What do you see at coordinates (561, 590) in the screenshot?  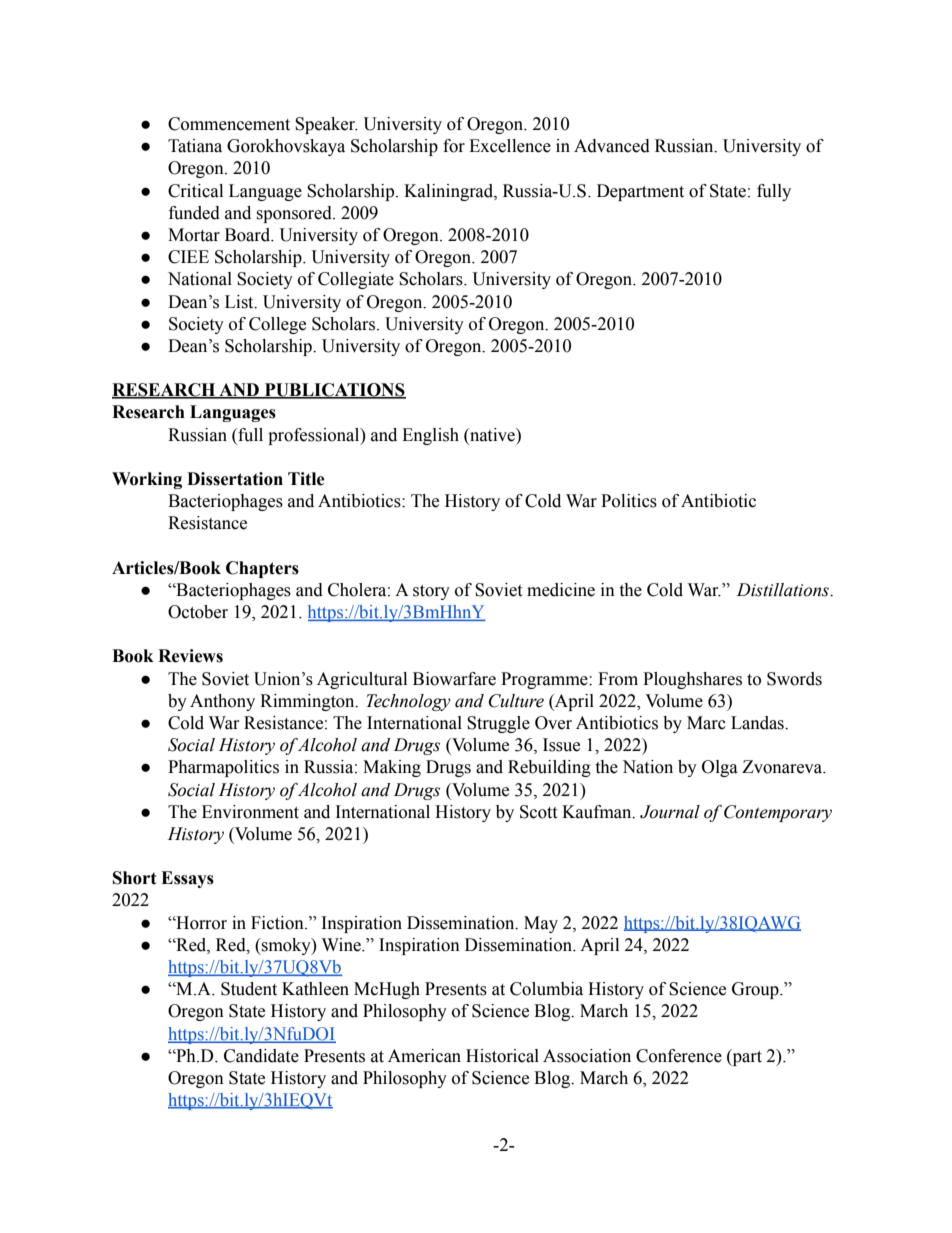 I see `medicine` at bounding box center [561, 590].
